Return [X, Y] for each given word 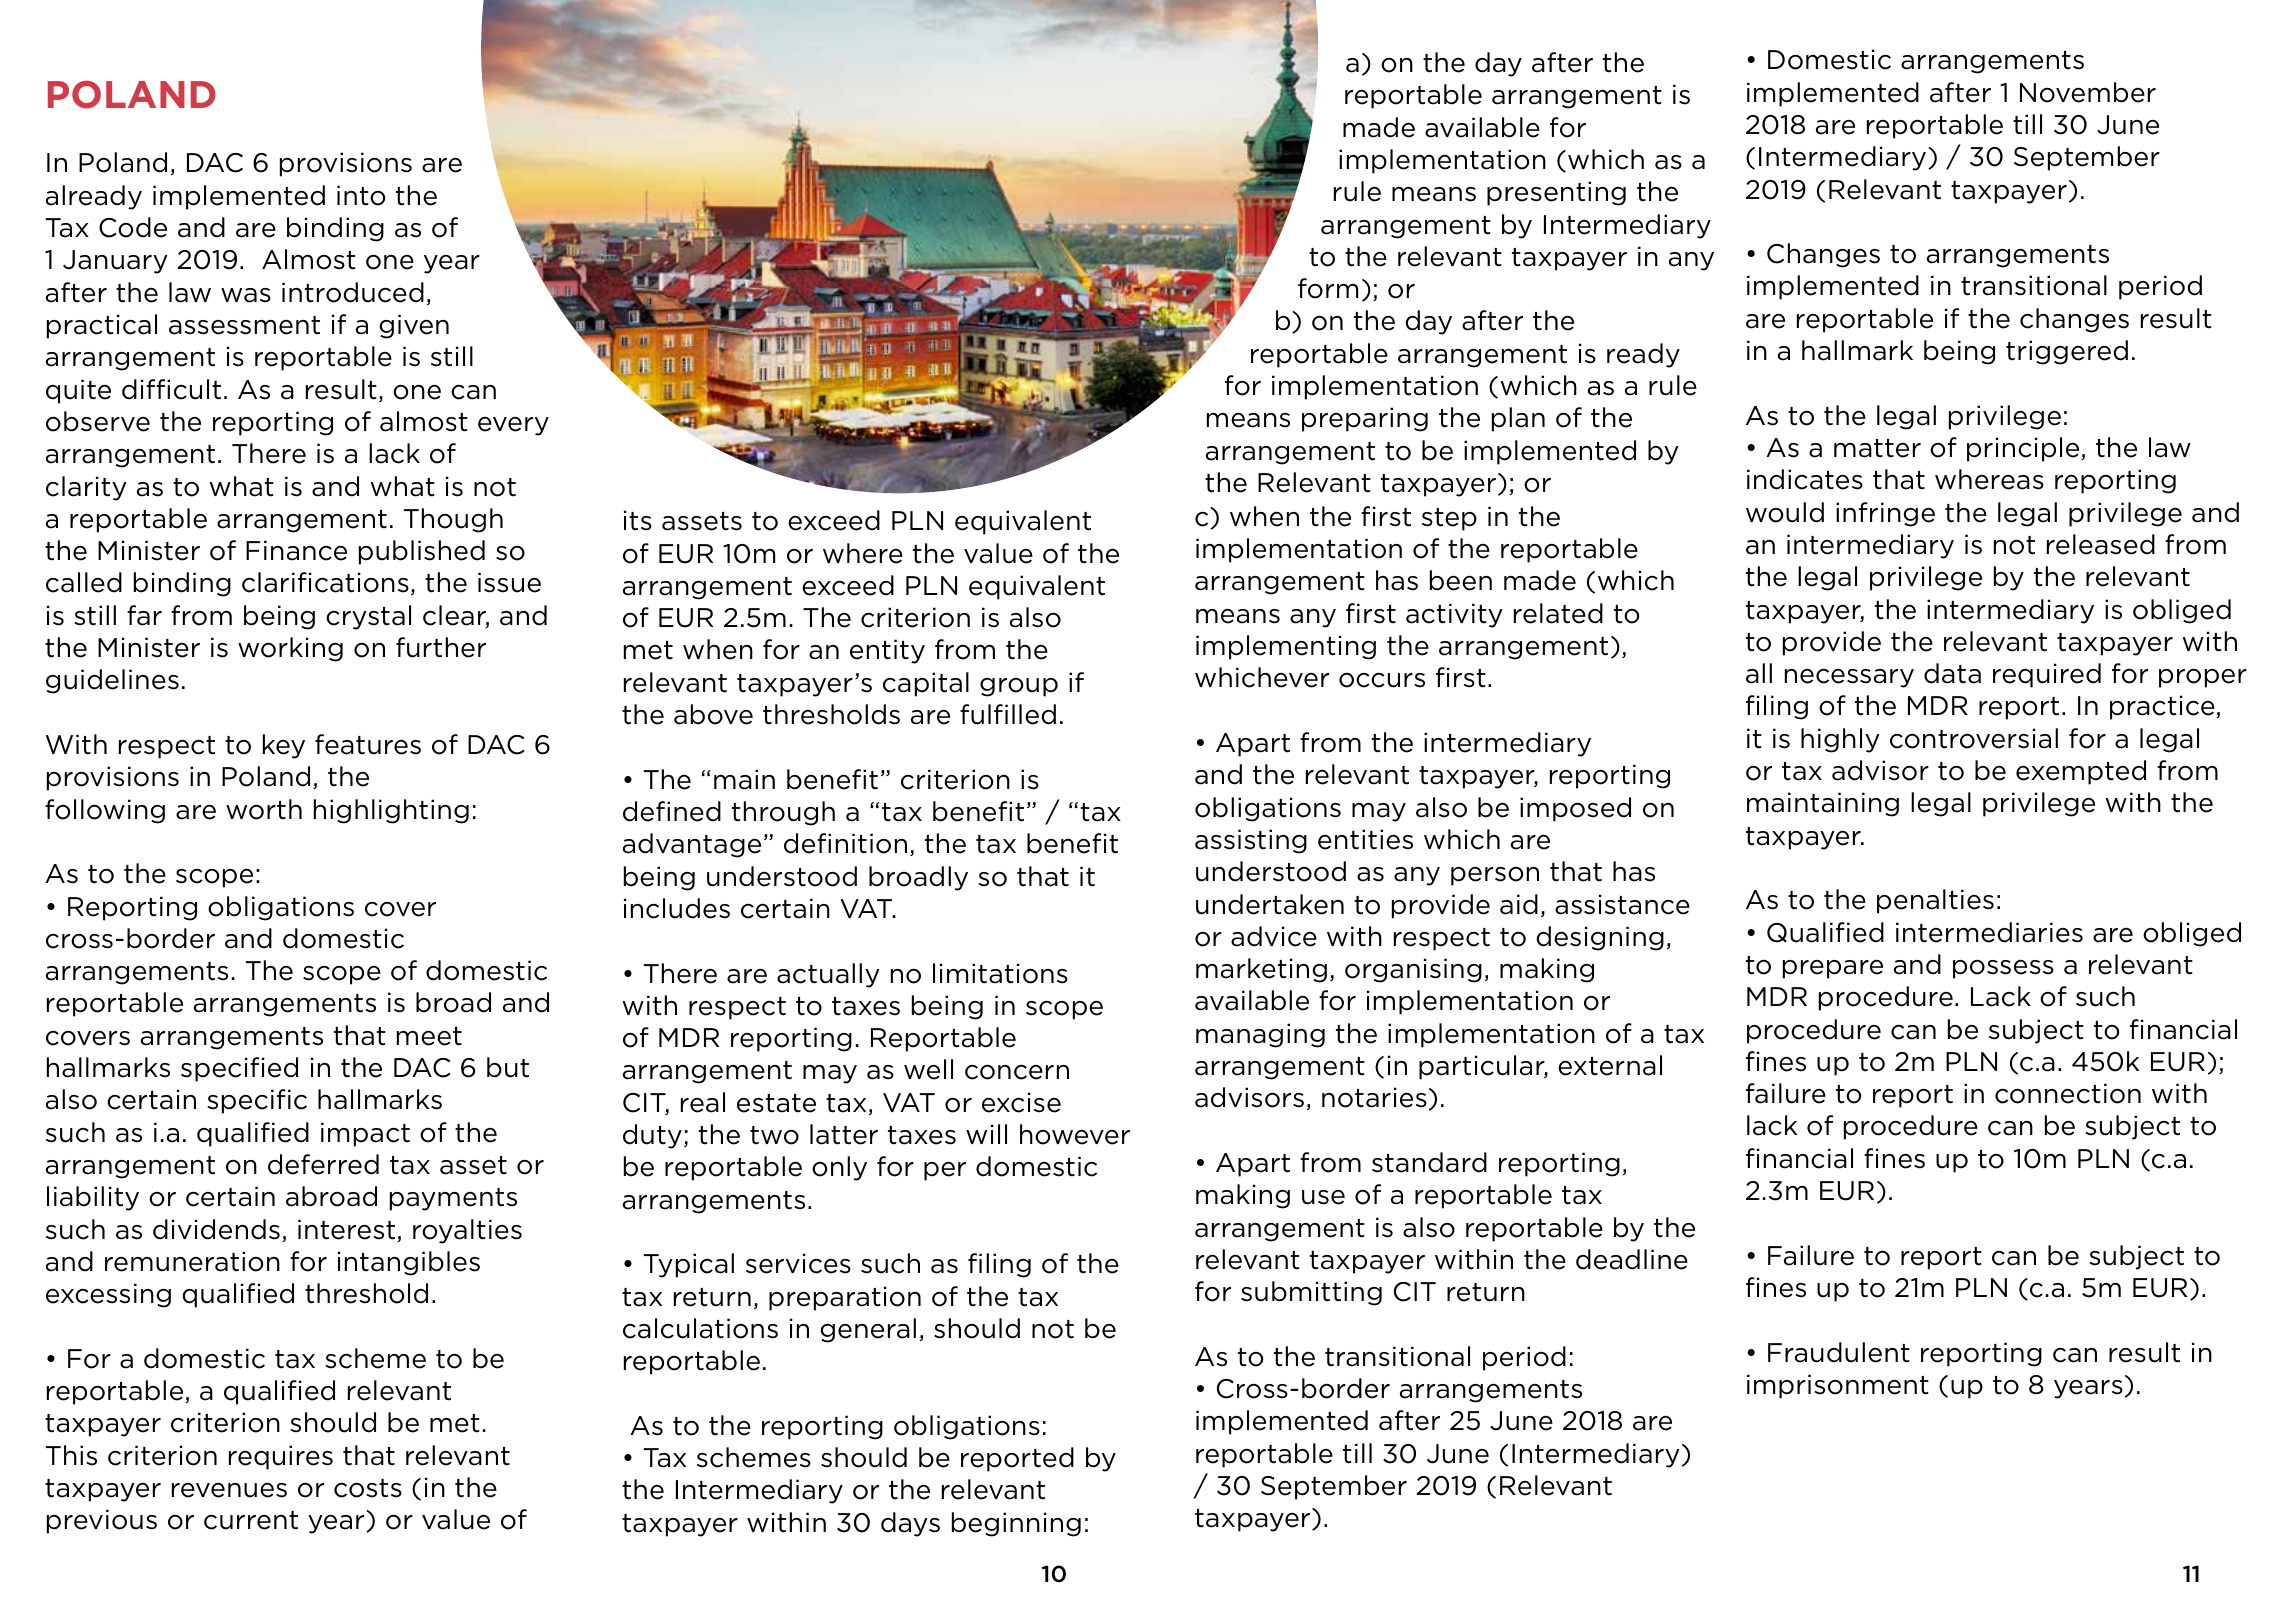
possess [2003, 969]
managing [1260, 1035]
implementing [1286, 647]
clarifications [325, 582]
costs [368, 1488]
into [361, 195]
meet [429, 1036]
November [2088, 92]
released [2101, 544]
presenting [1556, 193]
